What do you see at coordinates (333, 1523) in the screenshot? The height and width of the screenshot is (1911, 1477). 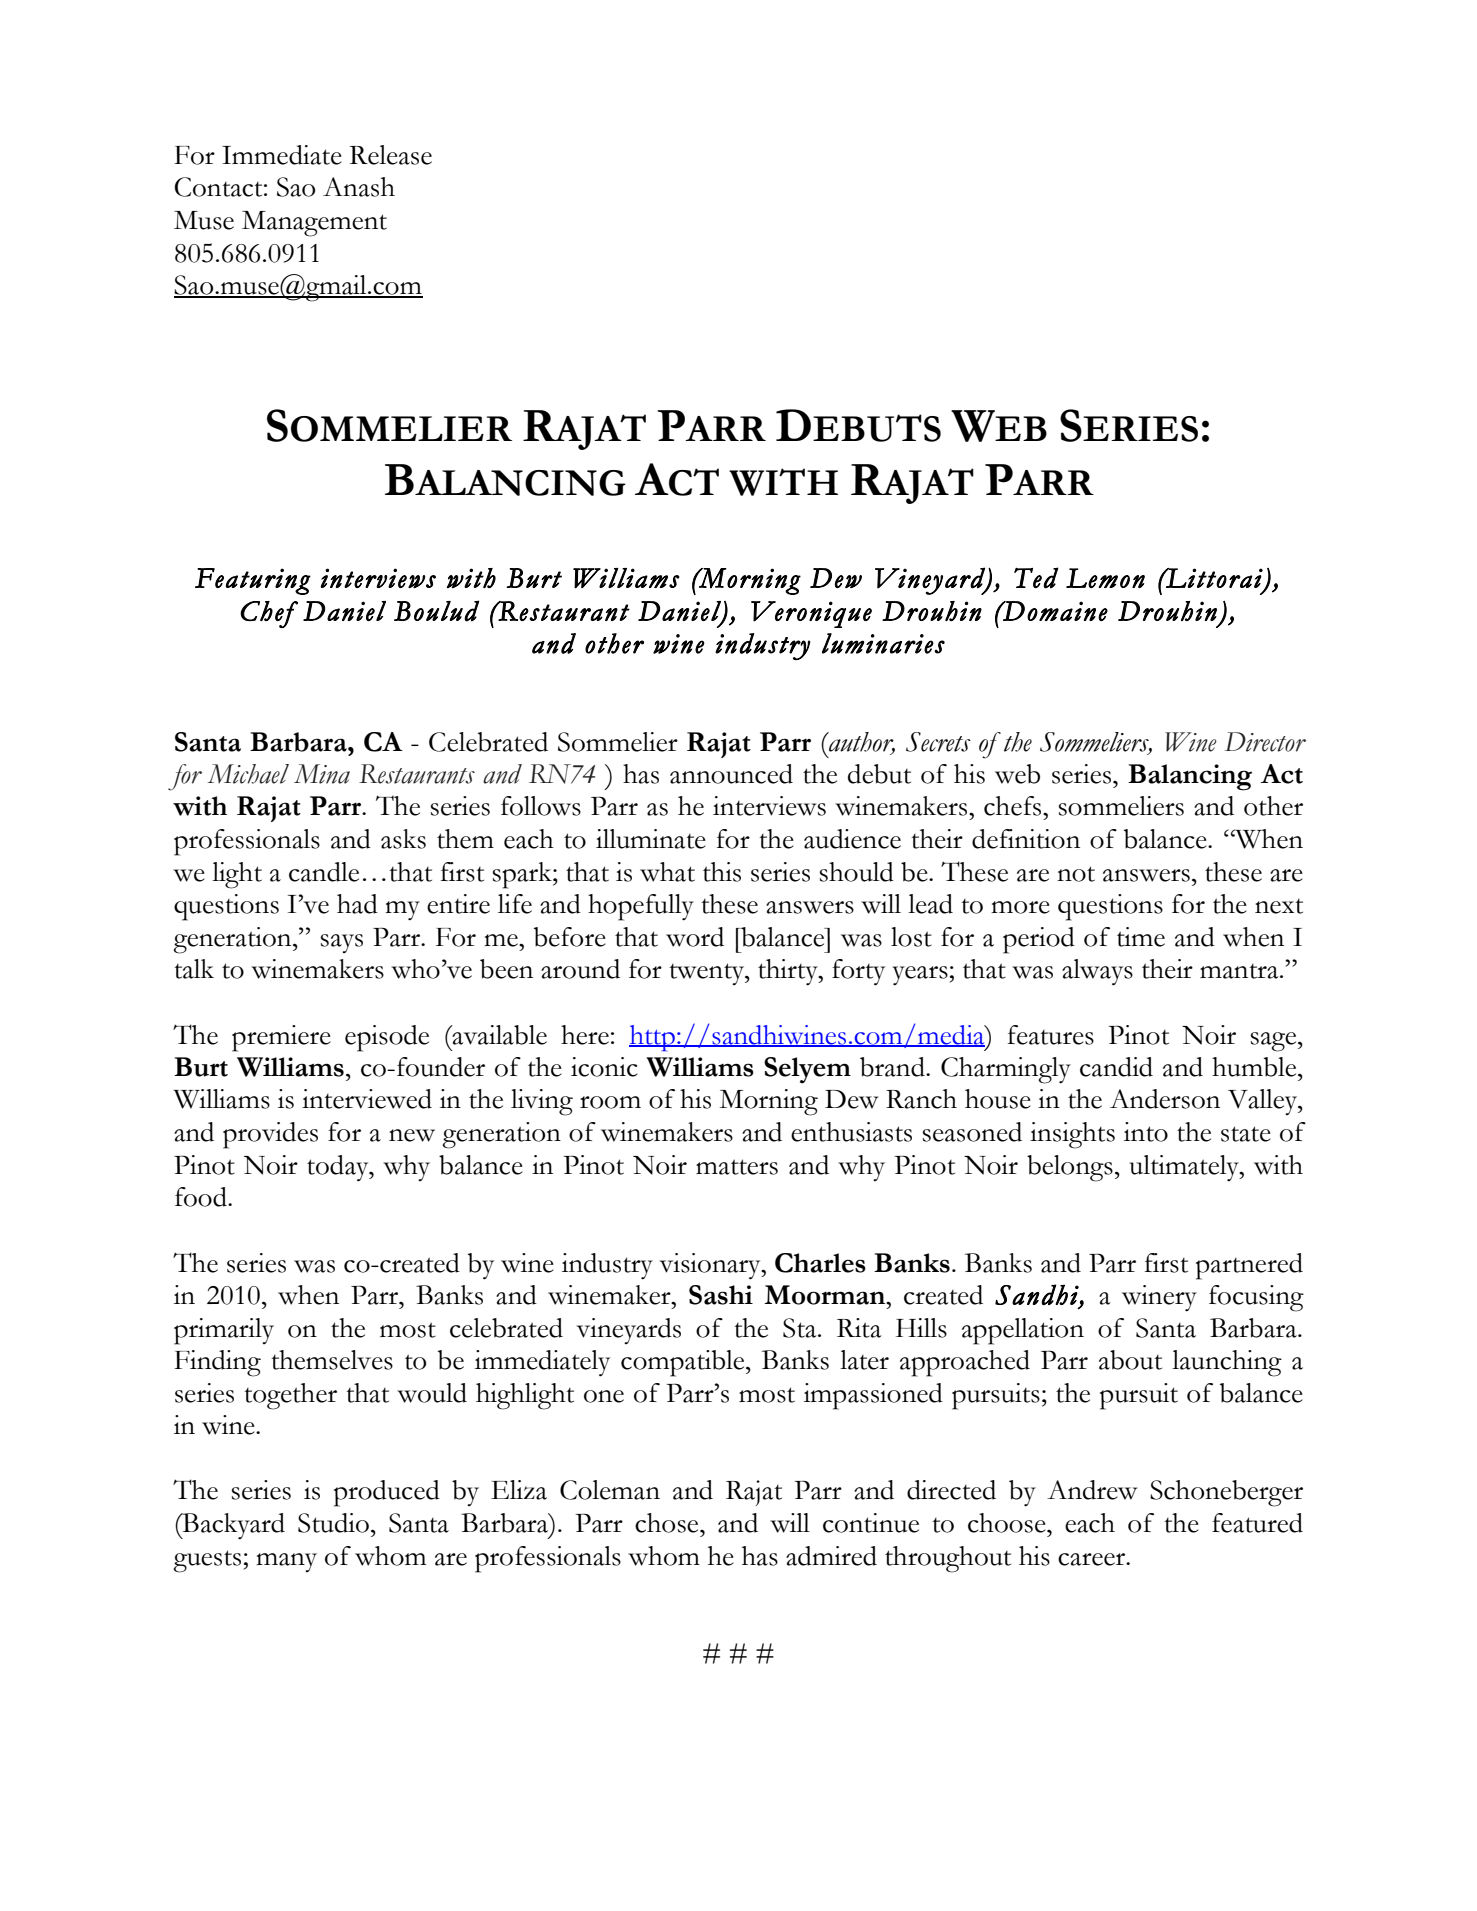 I see `Studio` at bounding box center [333, 1523].
